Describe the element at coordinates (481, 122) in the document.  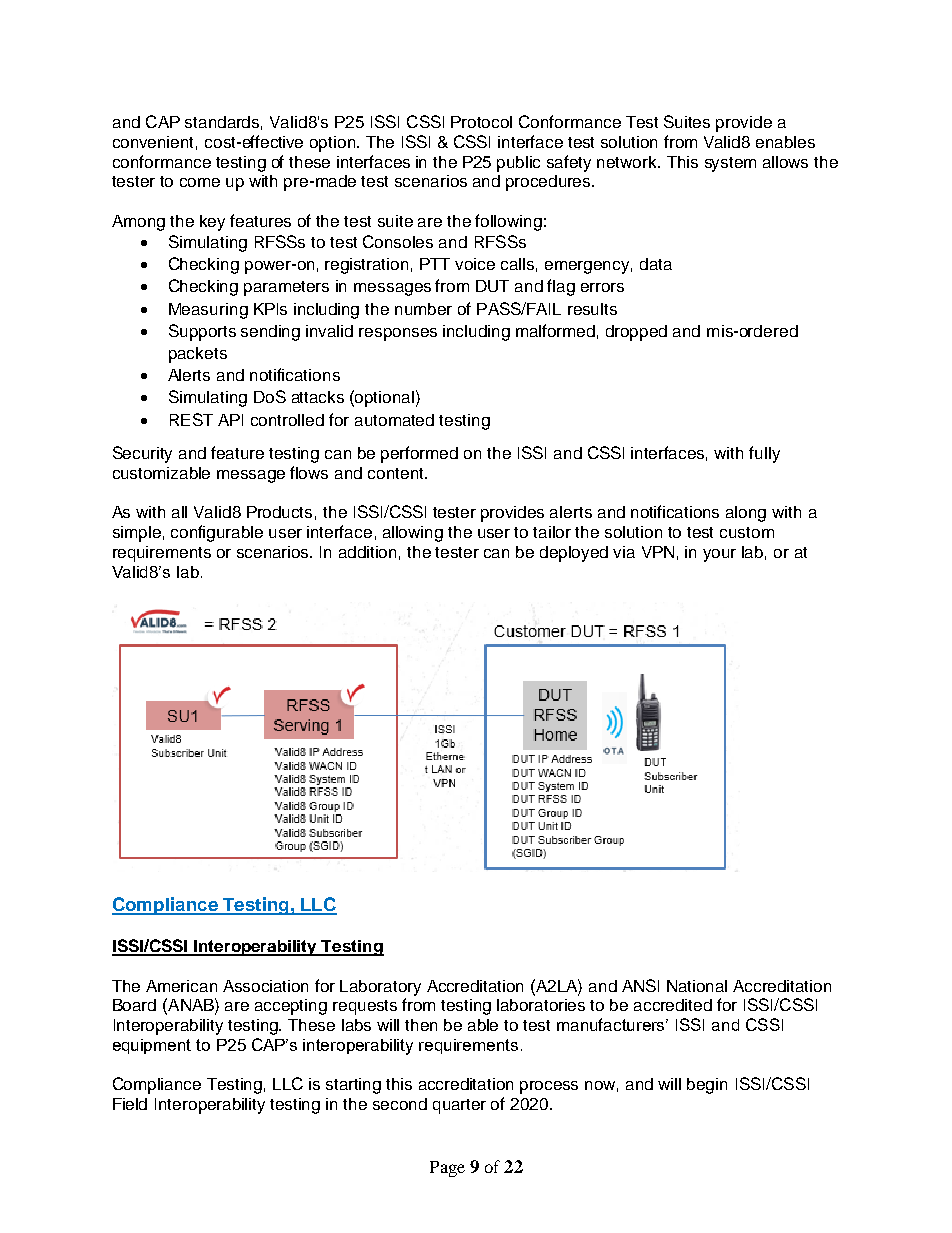
I see `Protocol` at that location.
